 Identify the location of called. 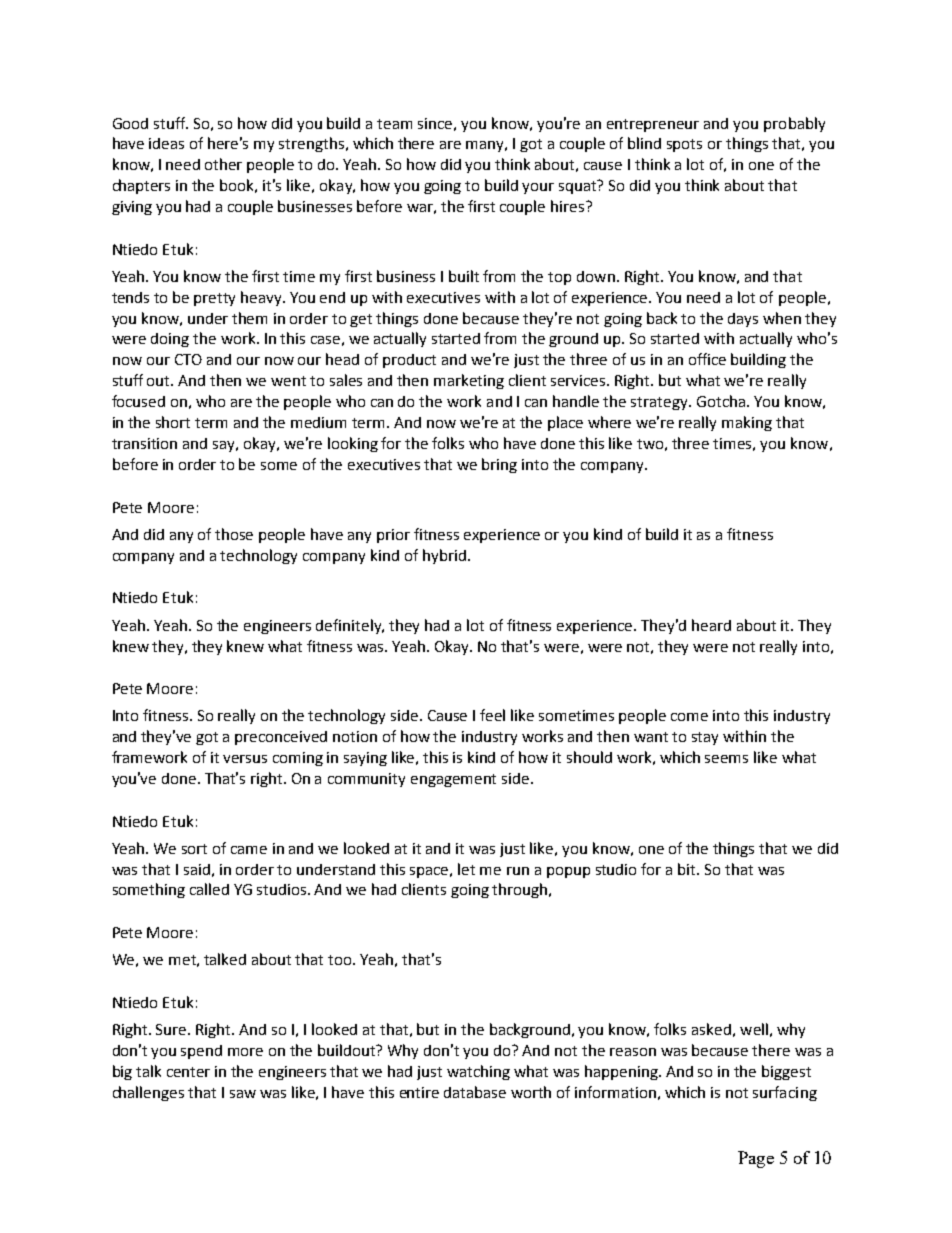
(209, 889).
